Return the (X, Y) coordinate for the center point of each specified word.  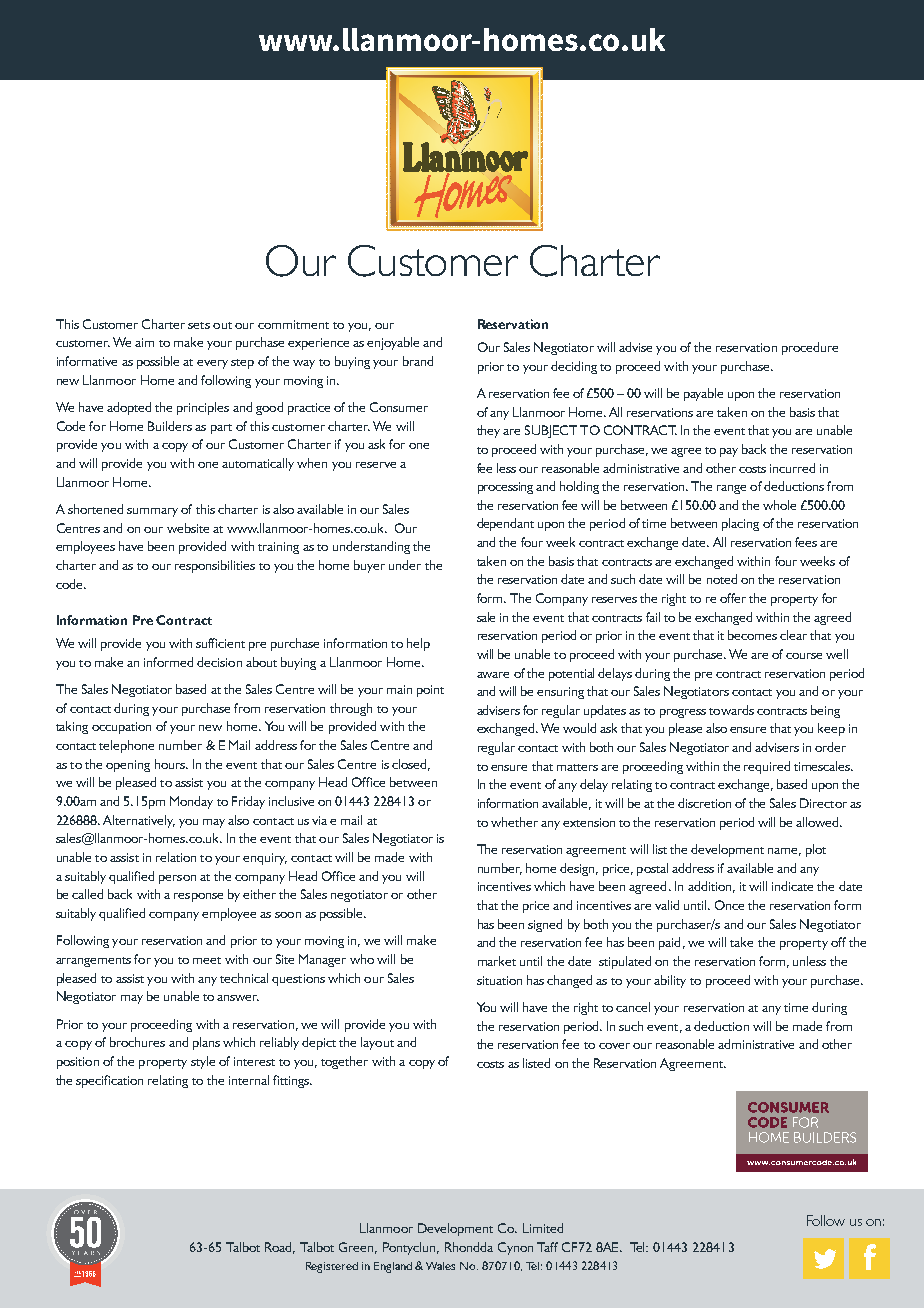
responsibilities (215, 566)
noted (722, 579)
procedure (810, 348)
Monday (191, 802)
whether (514, 822)
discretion (704, 803)
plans (206, 1043)
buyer (369, 566)
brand (418, 361)
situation (499, 980)
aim (144, 342)
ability (670, 981)
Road (280, 1248)
